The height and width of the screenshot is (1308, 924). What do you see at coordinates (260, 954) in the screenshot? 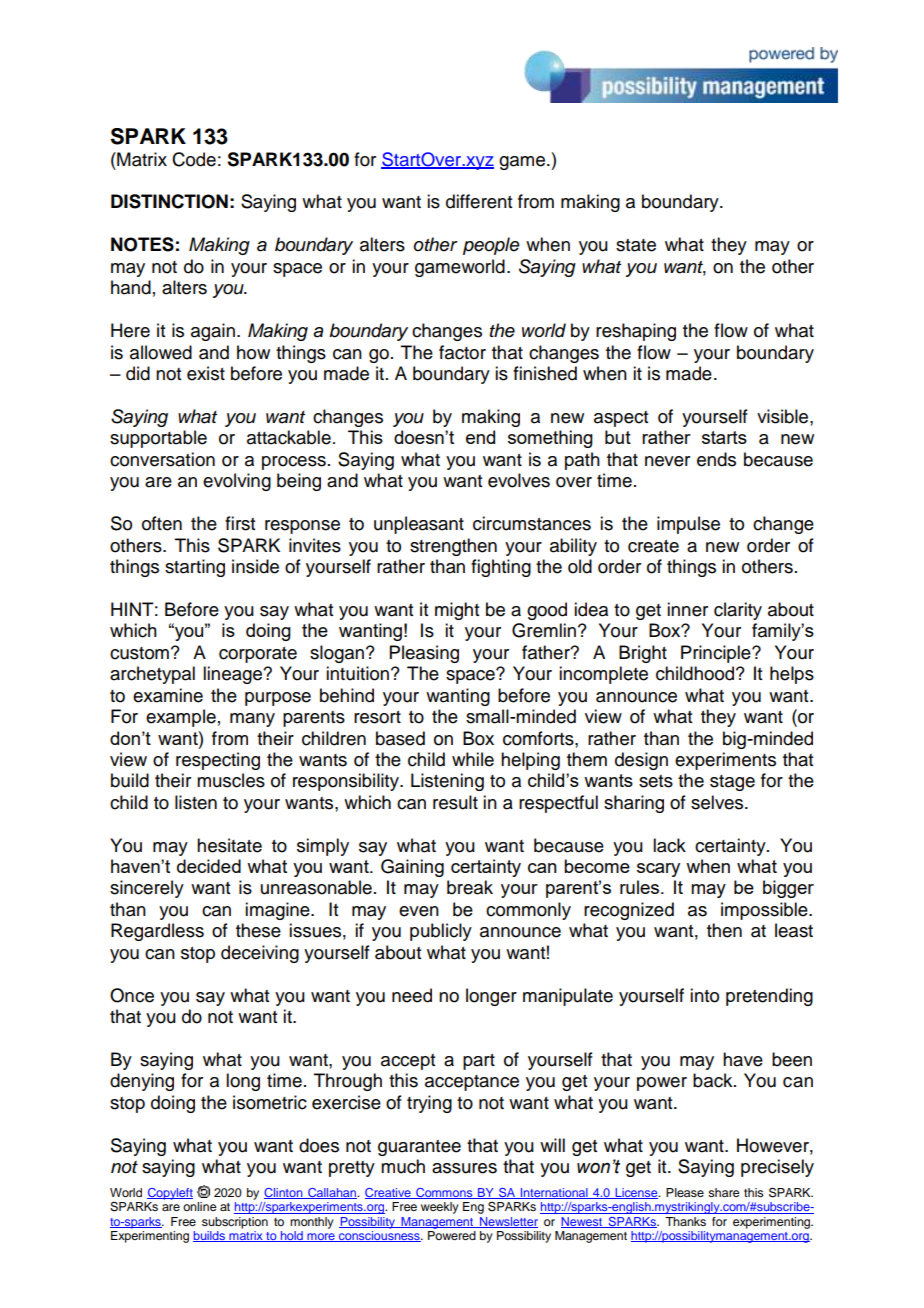
I see `deceiving` at bounding box center [260, 954].
